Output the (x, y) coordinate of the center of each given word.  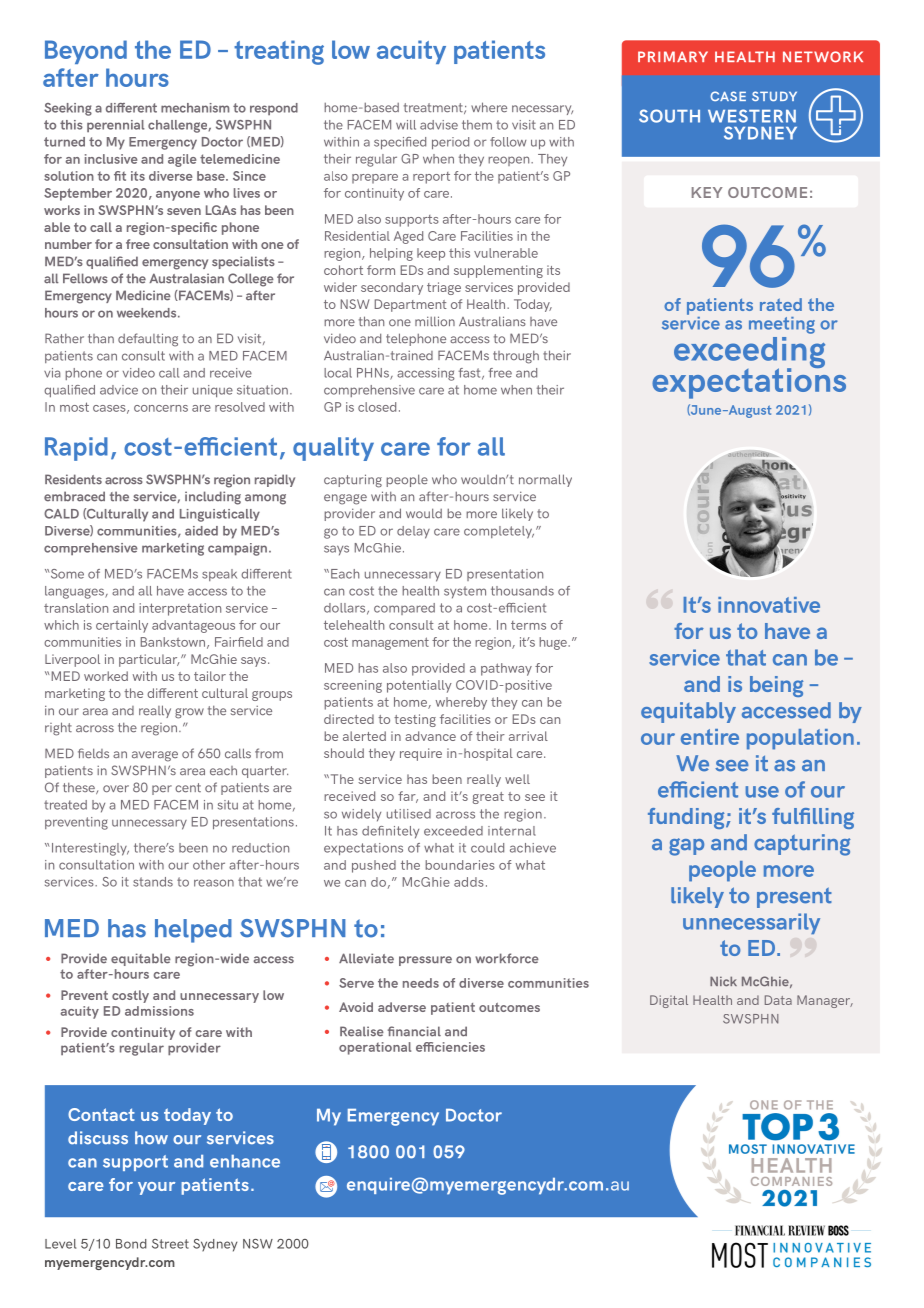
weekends (148, 313)
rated (781, 304)
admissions (159, 1011)
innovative (769, 605)
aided (201, 531)
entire (710, 737)
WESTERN (752, 116)
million (435, 321)
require (421, 754)
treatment (434, 108)
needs (421, 983)
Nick (723, 981)
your (156, 1188)
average (155, 756)
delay (413, 532)
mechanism (195, 108)
